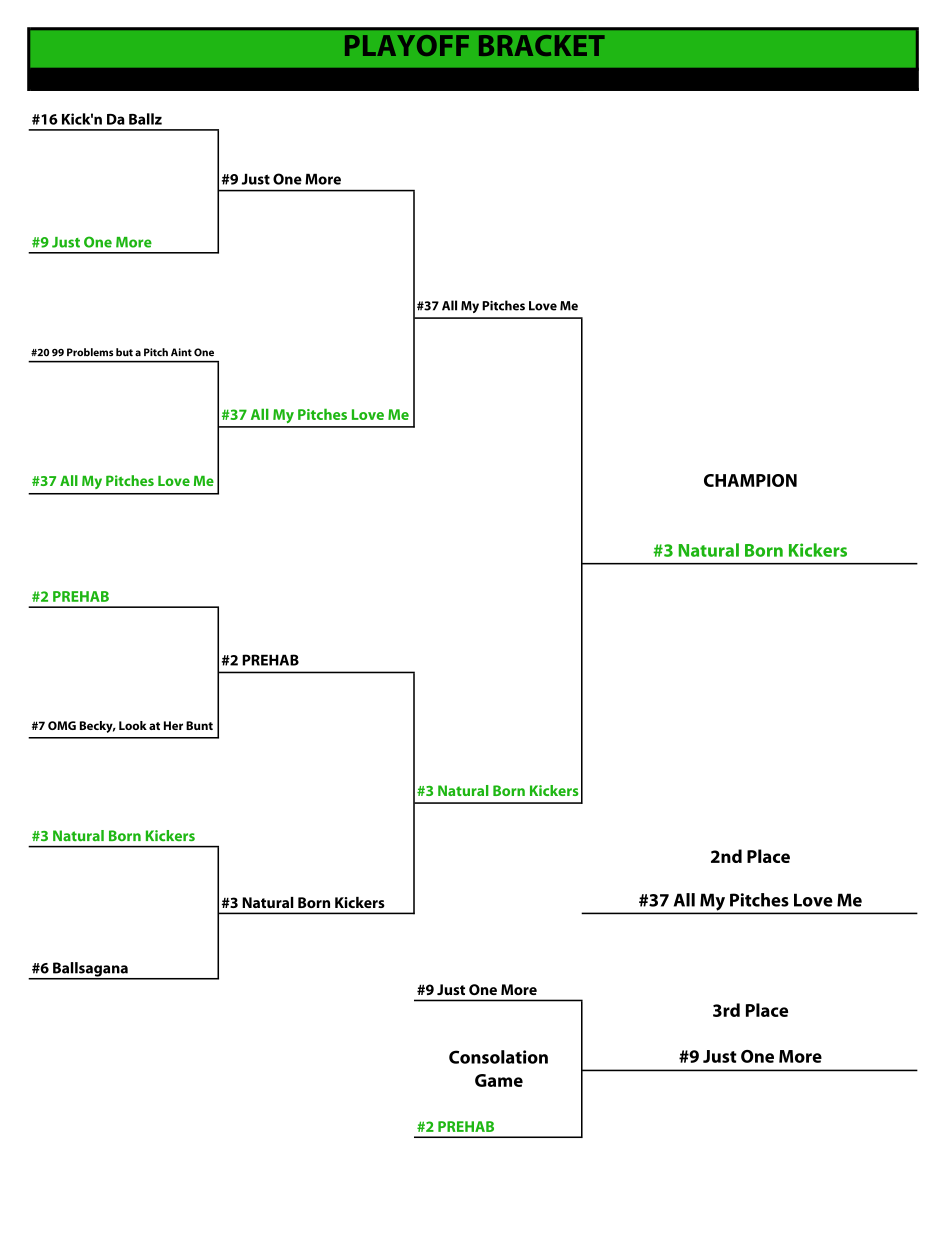 Image resolution: width=952 pixels, height=1233 pixels. Describe the element at coordinates (62, 725) in the screenshot. I see `OMG` at that location.
